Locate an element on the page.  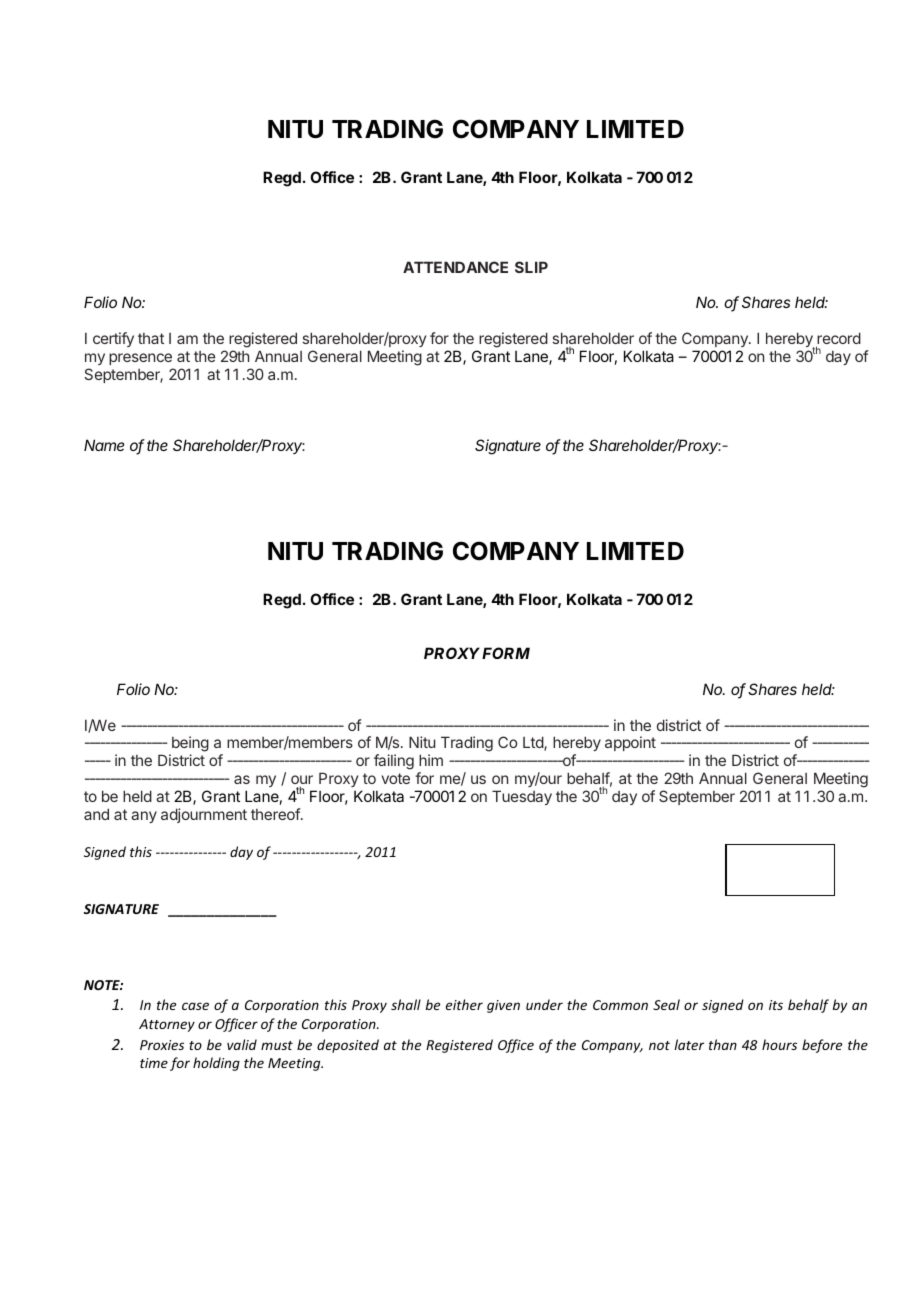
appoint is located at coordinates (630, 743).
